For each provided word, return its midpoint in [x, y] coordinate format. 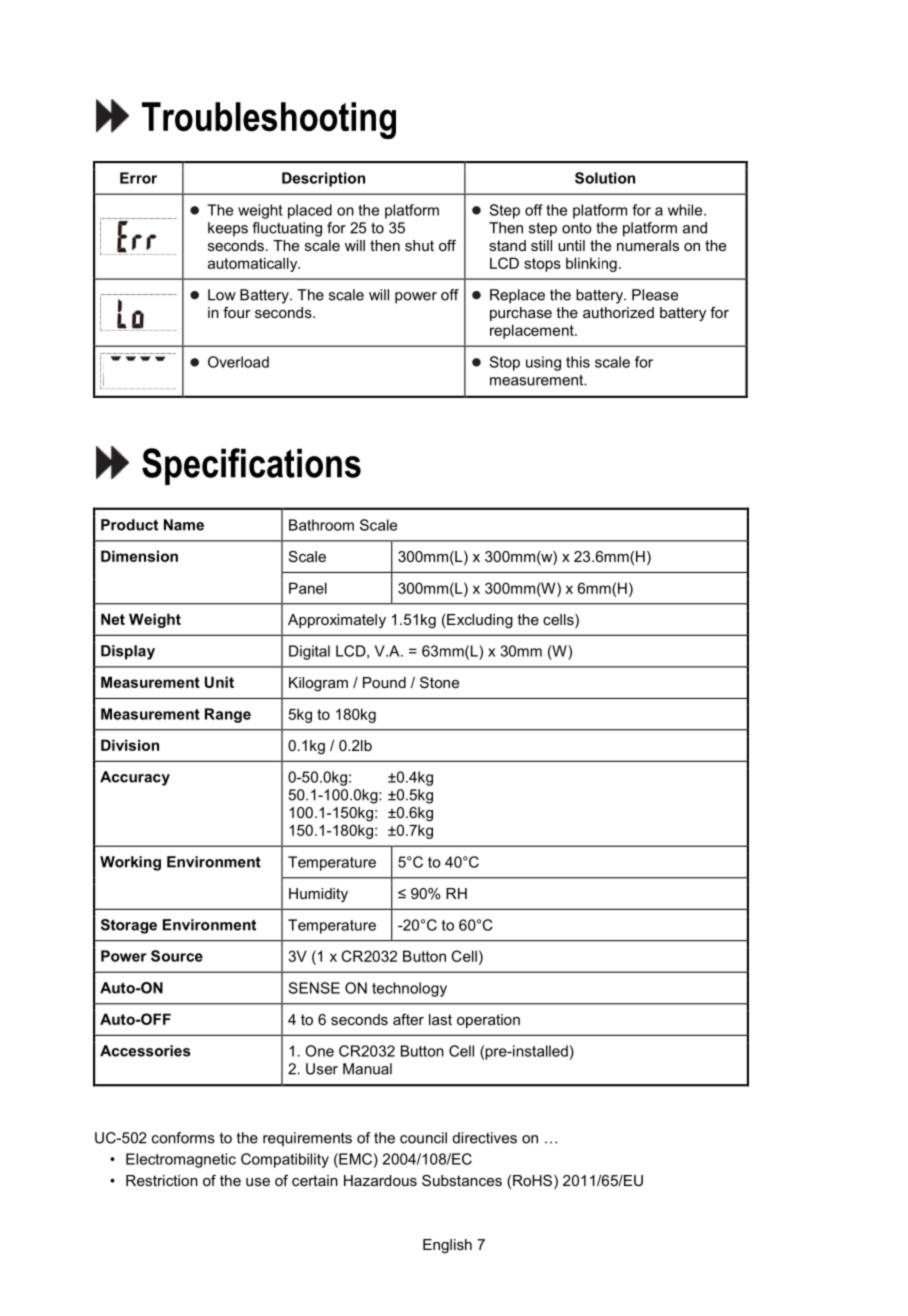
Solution [605, 178]
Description [323, 179]
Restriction [162, 1180]
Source [177, 956]
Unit [219, 682]
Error [138, 178]
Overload [238, 362]
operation [488, 1021]
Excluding [480, 621]
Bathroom [321, 525]
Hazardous [380, 1180]
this [578, 362]
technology [409, 989]
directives [484, 1138]
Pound [384, 682]
